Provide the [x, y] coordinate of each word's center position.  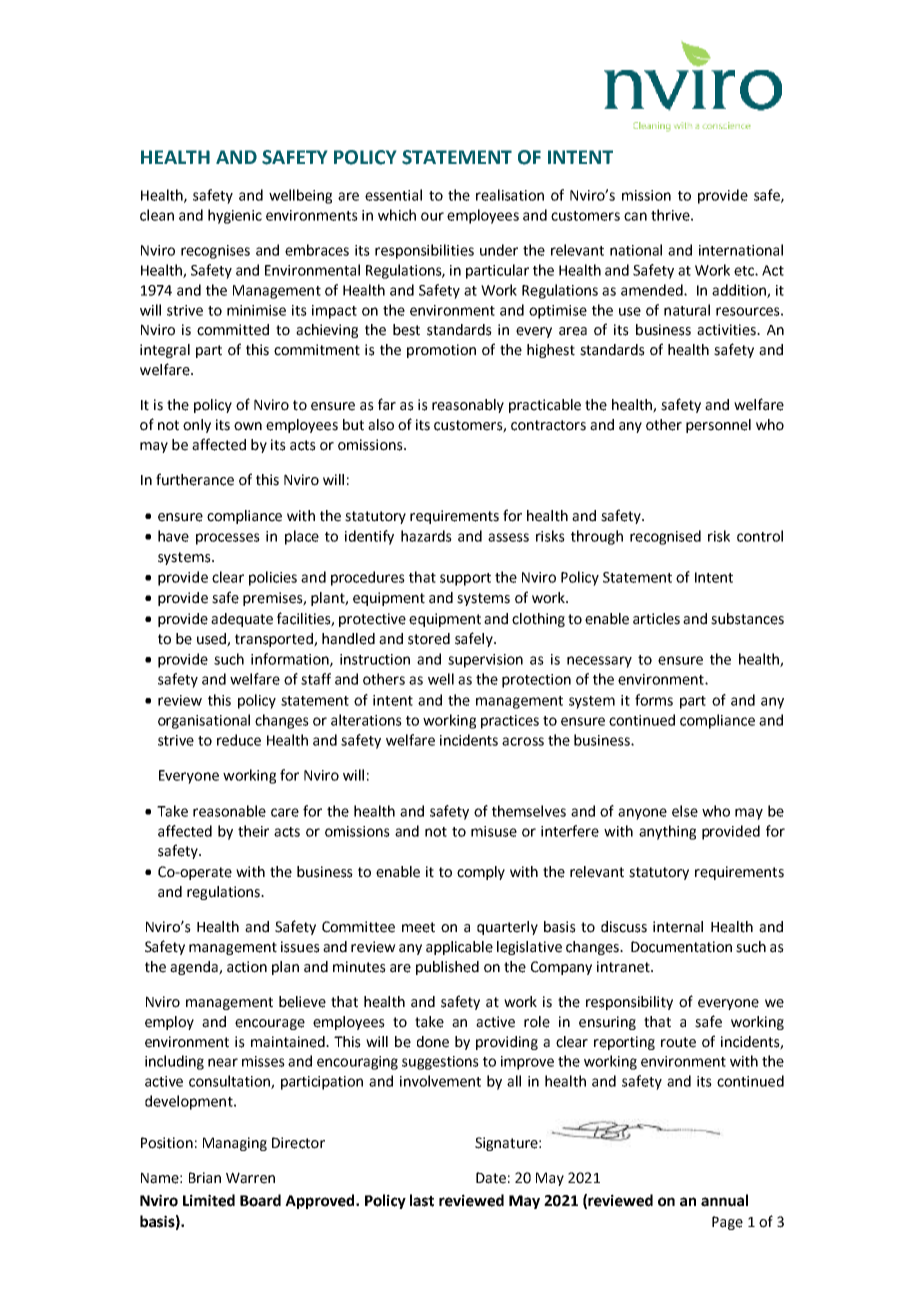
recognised [665, 537]
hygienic [235, 216]
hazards [426, 536]
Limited [209, 1200]
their [253, 831]
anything [667, 832]
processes [228, 539]
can [635, 216]
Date [491, 1178]
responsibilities [424, 251]
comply [481, 873]
